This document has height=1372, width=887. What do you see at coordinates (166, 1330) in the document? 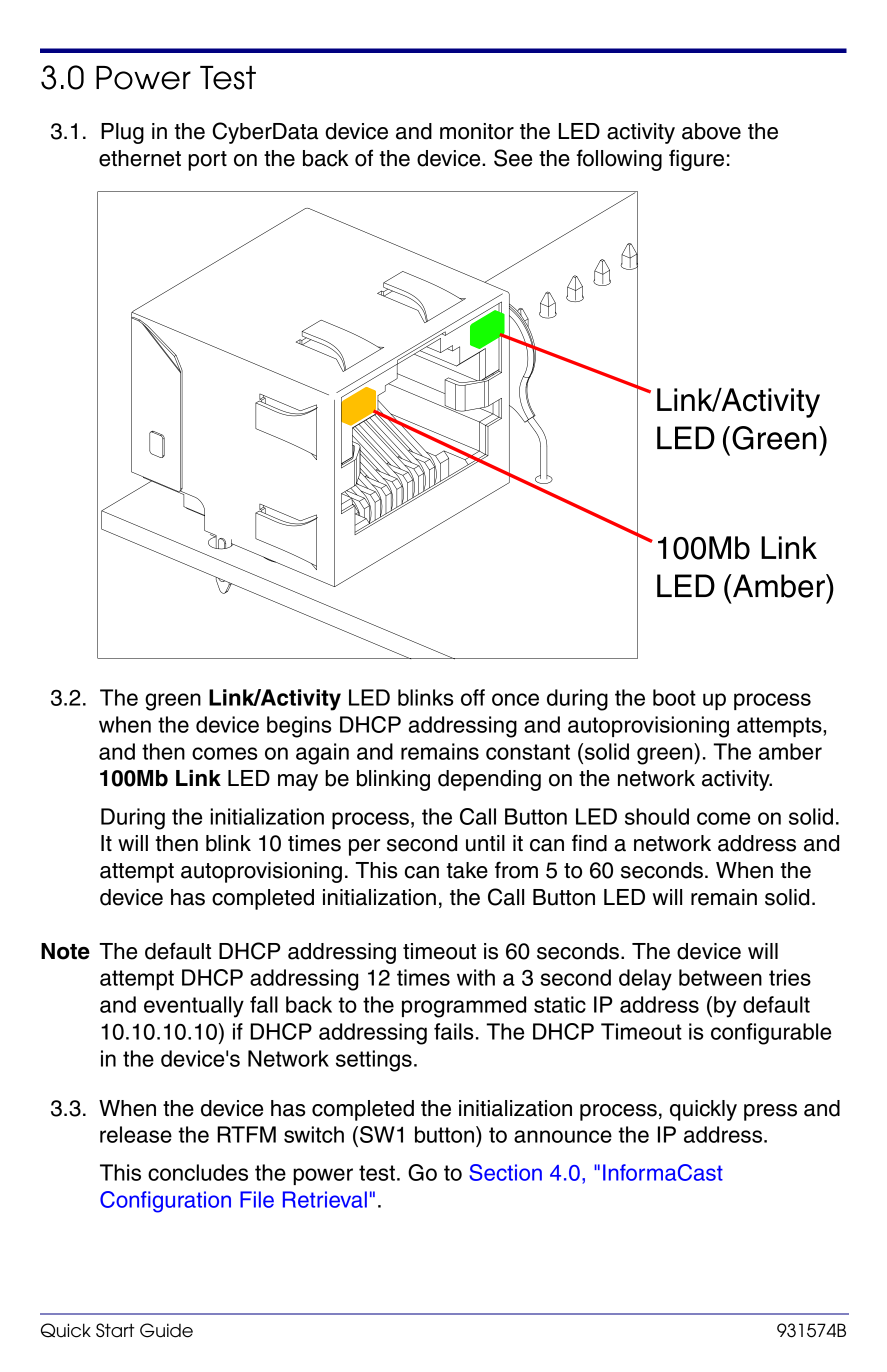
I see `Guide` at bounding box center [166, 1330].
